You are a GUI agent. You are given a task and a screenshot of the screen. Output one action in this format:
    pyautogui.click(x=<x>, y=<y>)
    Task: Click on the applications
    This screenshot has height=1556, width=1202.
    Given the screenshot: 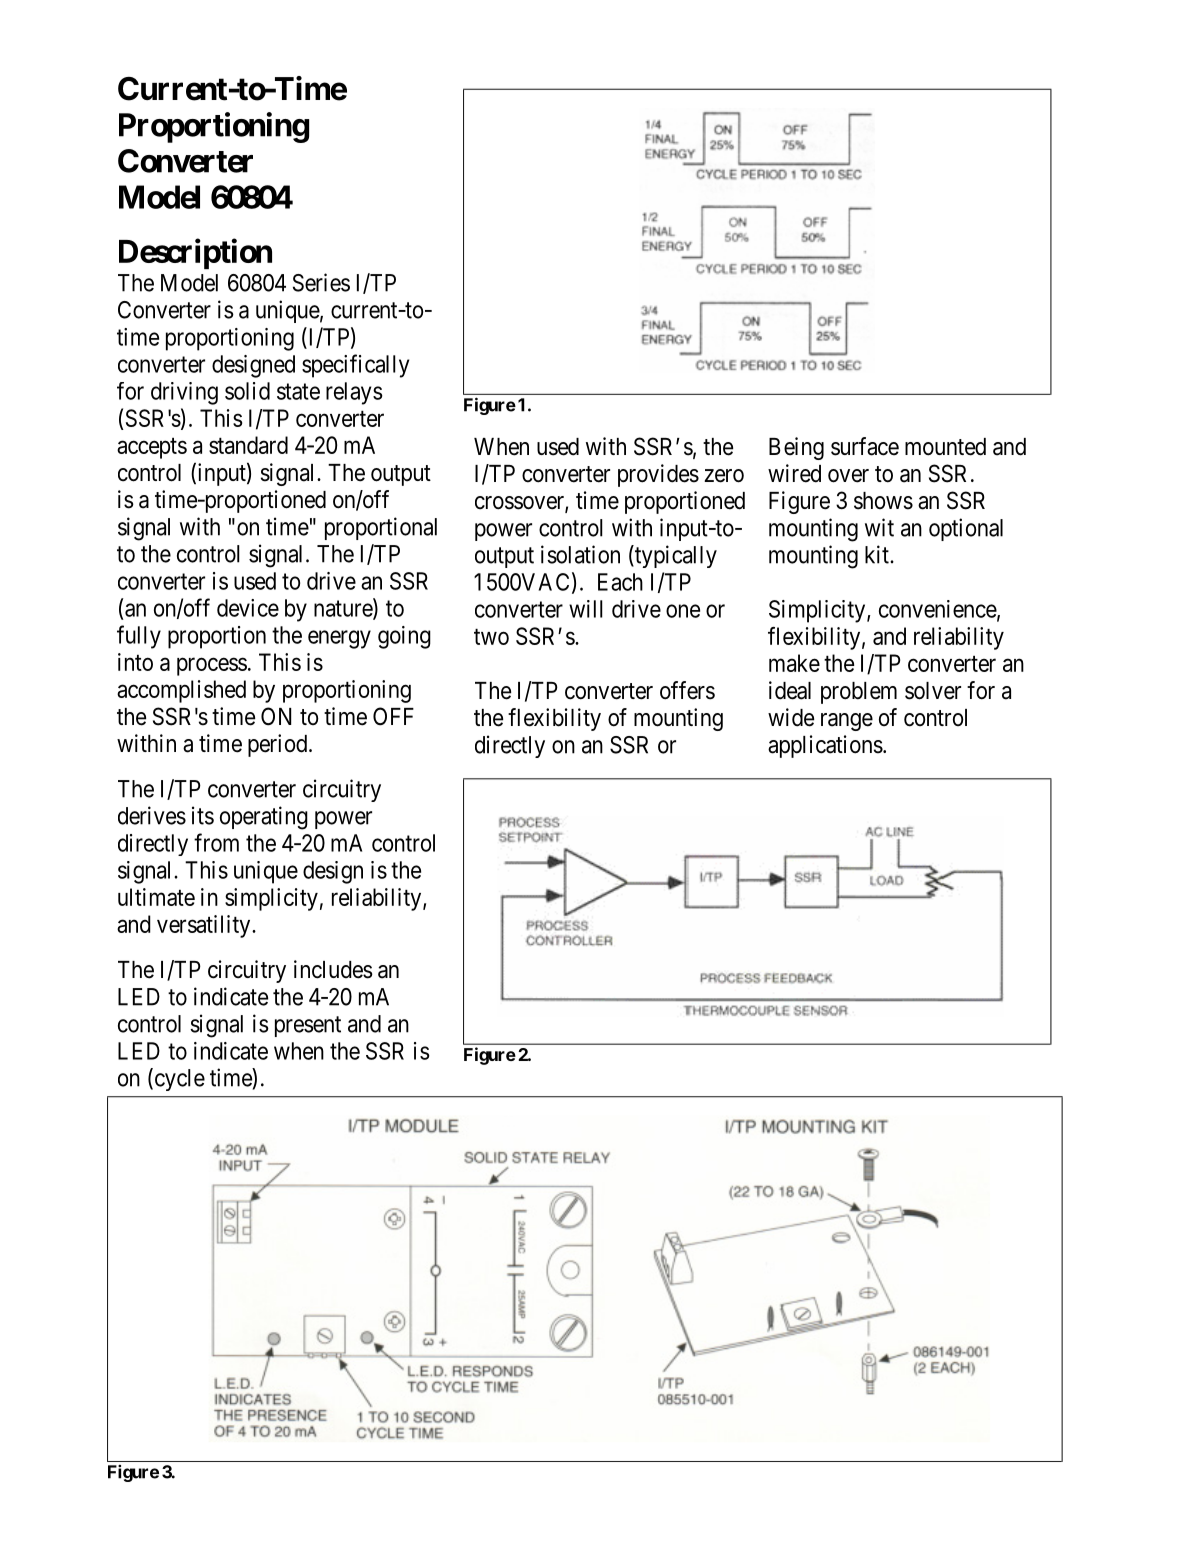 What is the action you would take?
    pyautogui.click(x=825, y=746)
